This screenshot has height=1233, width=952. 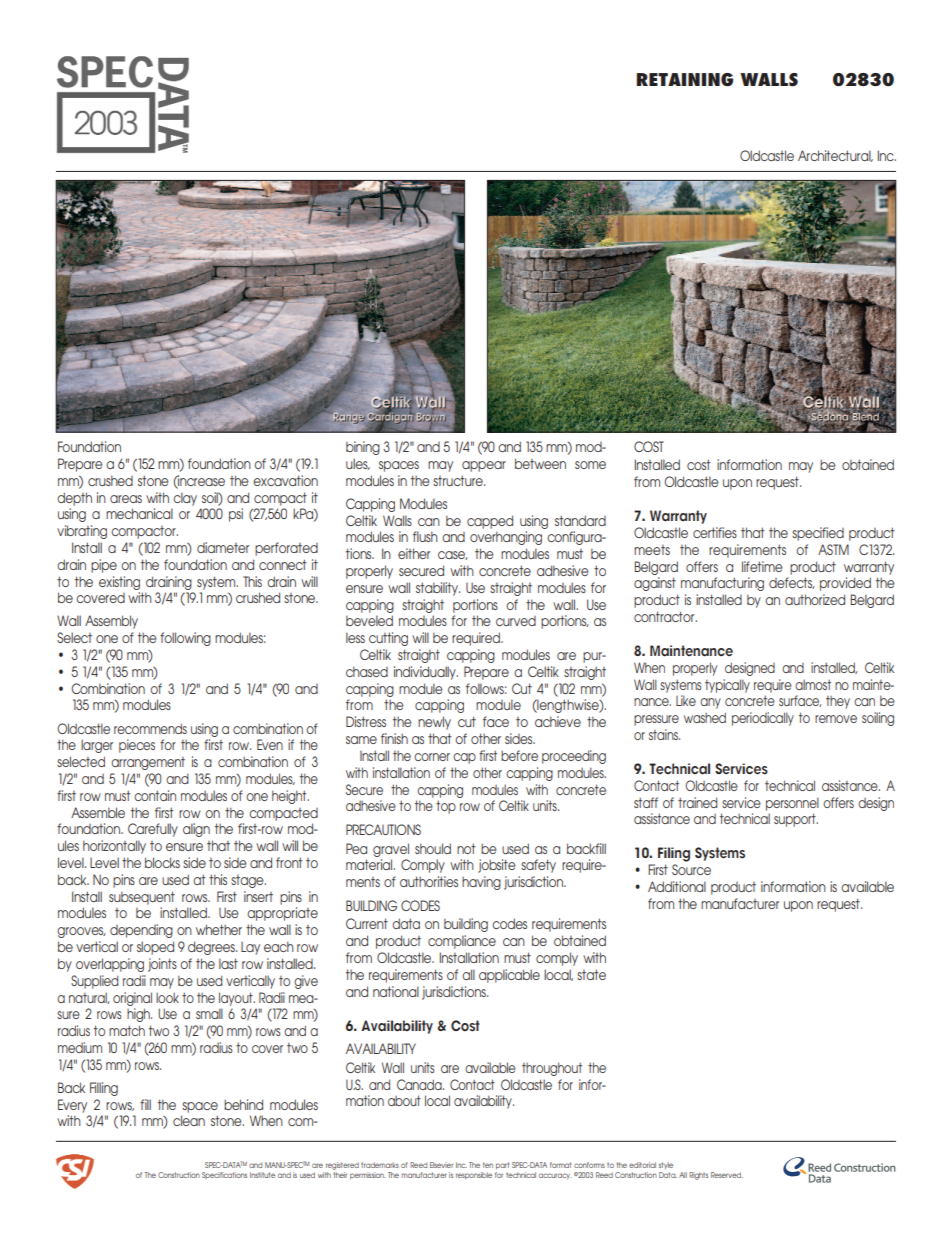 I want to click on curved, so click(x=516, y=621).
